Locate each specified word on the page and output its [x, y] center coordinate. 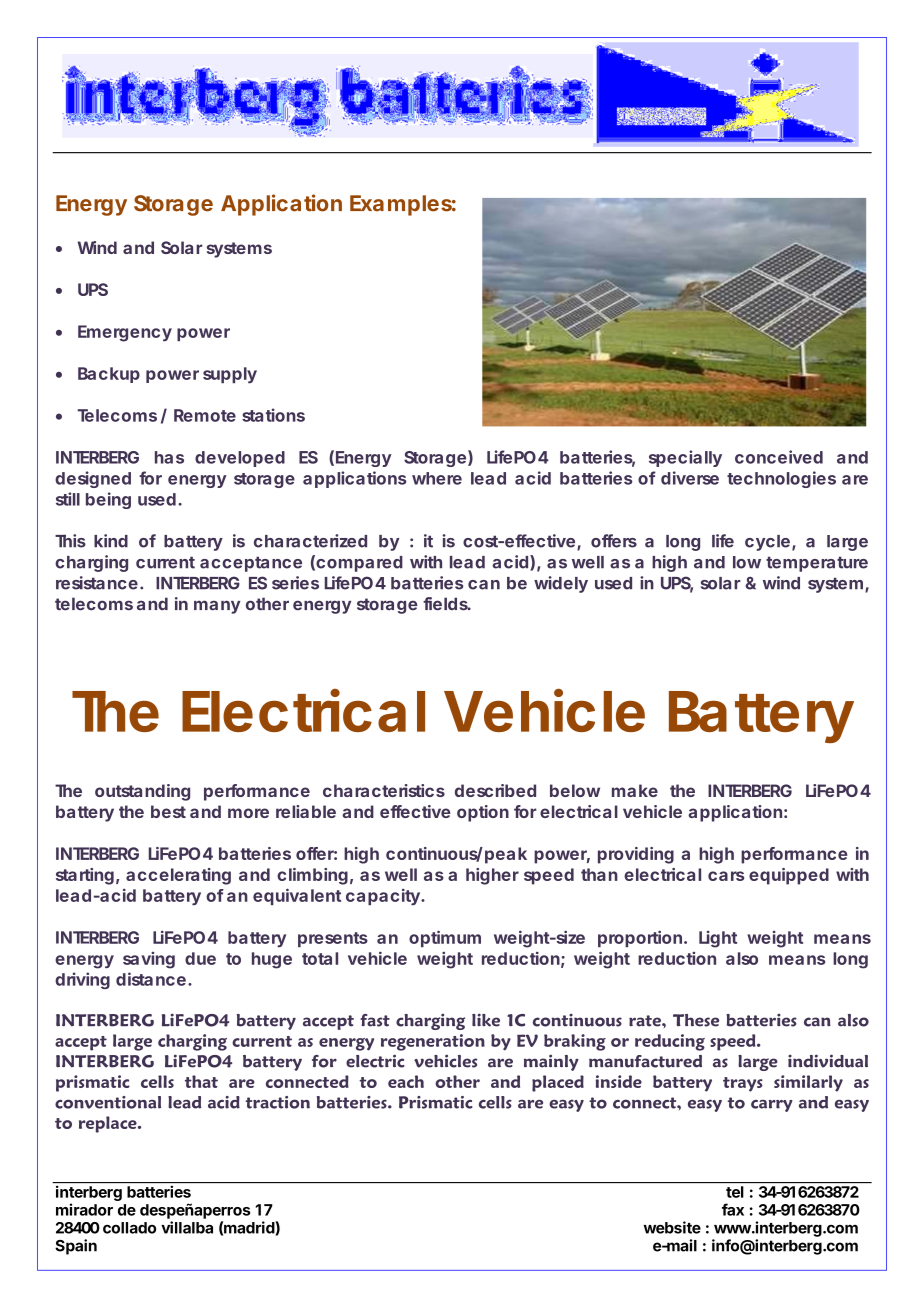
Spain [76, 1247]
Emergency [125, 333]
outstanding [142, 792]
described [495, 790]
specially [685, 458]
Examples [401, 205]
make [635, 790]
